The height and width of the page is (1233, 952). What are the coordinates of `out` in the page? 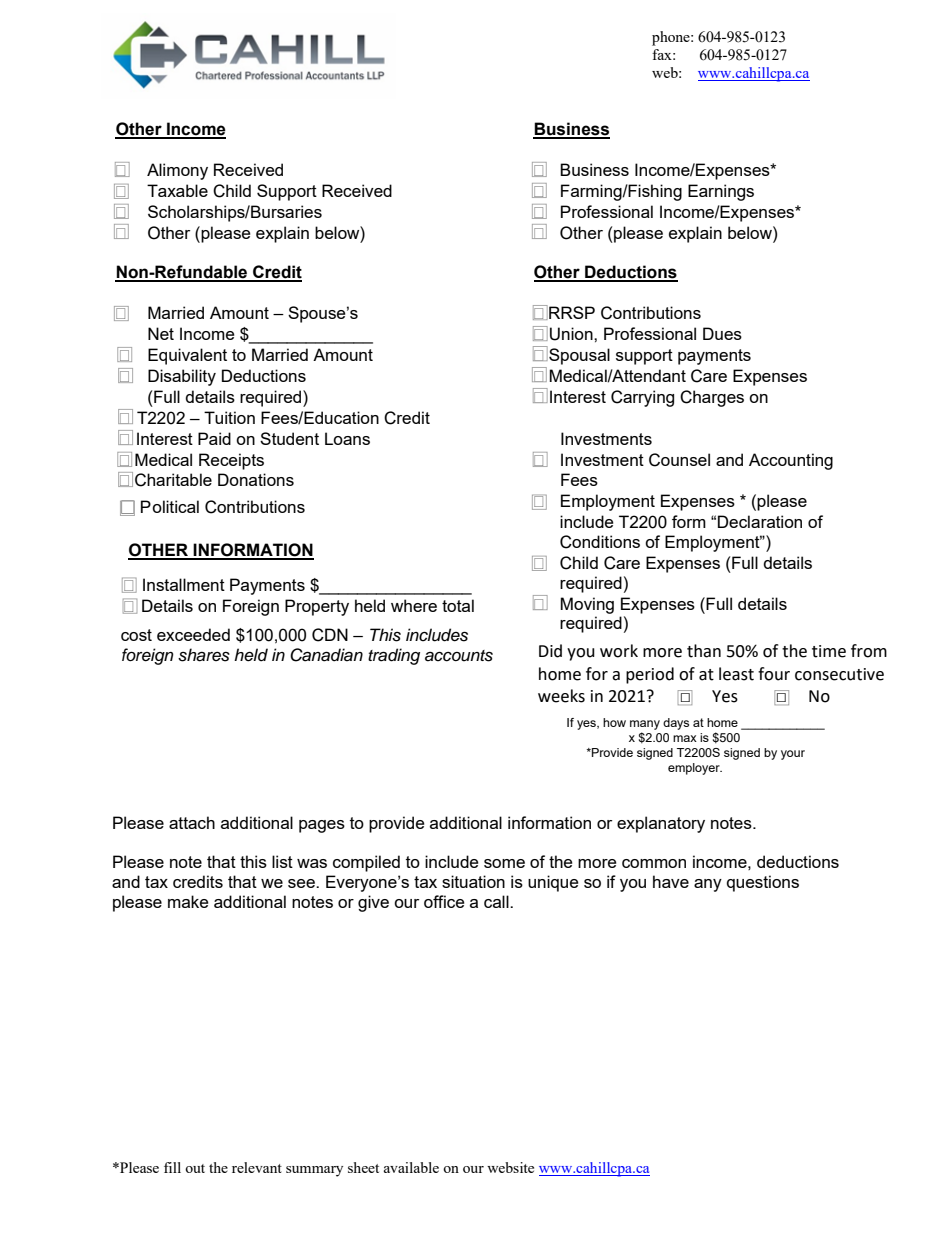 It's located at (195, 1168).
